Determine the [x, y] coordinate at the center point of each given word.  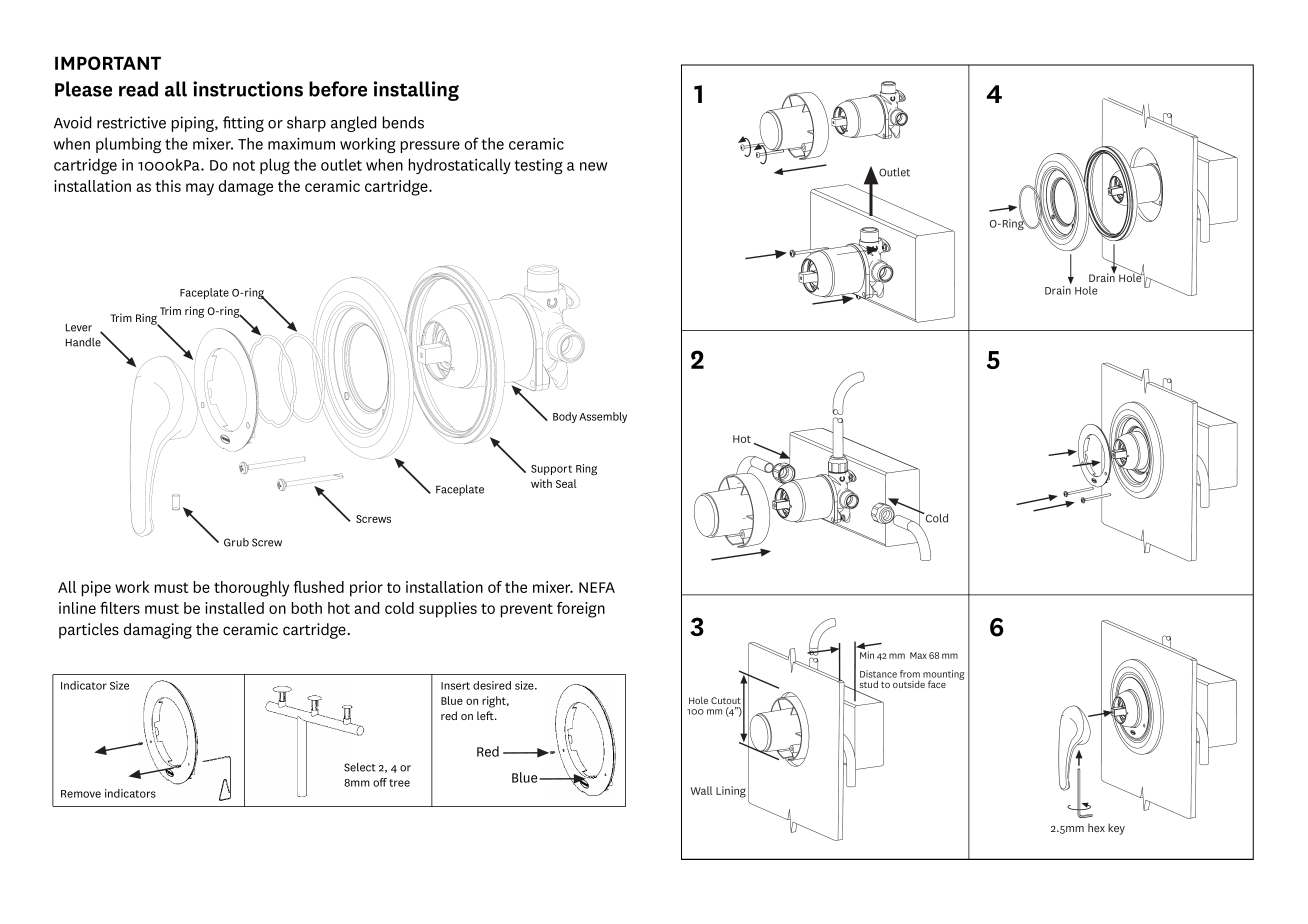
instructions [248, 89]
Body [565, 417]
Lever [79, 328]
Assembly [603, 417]
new [593, 166]
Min [867, 654]
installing [416, 91]
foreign [581, 610]
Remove [81, 794]
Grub [236, 542]
